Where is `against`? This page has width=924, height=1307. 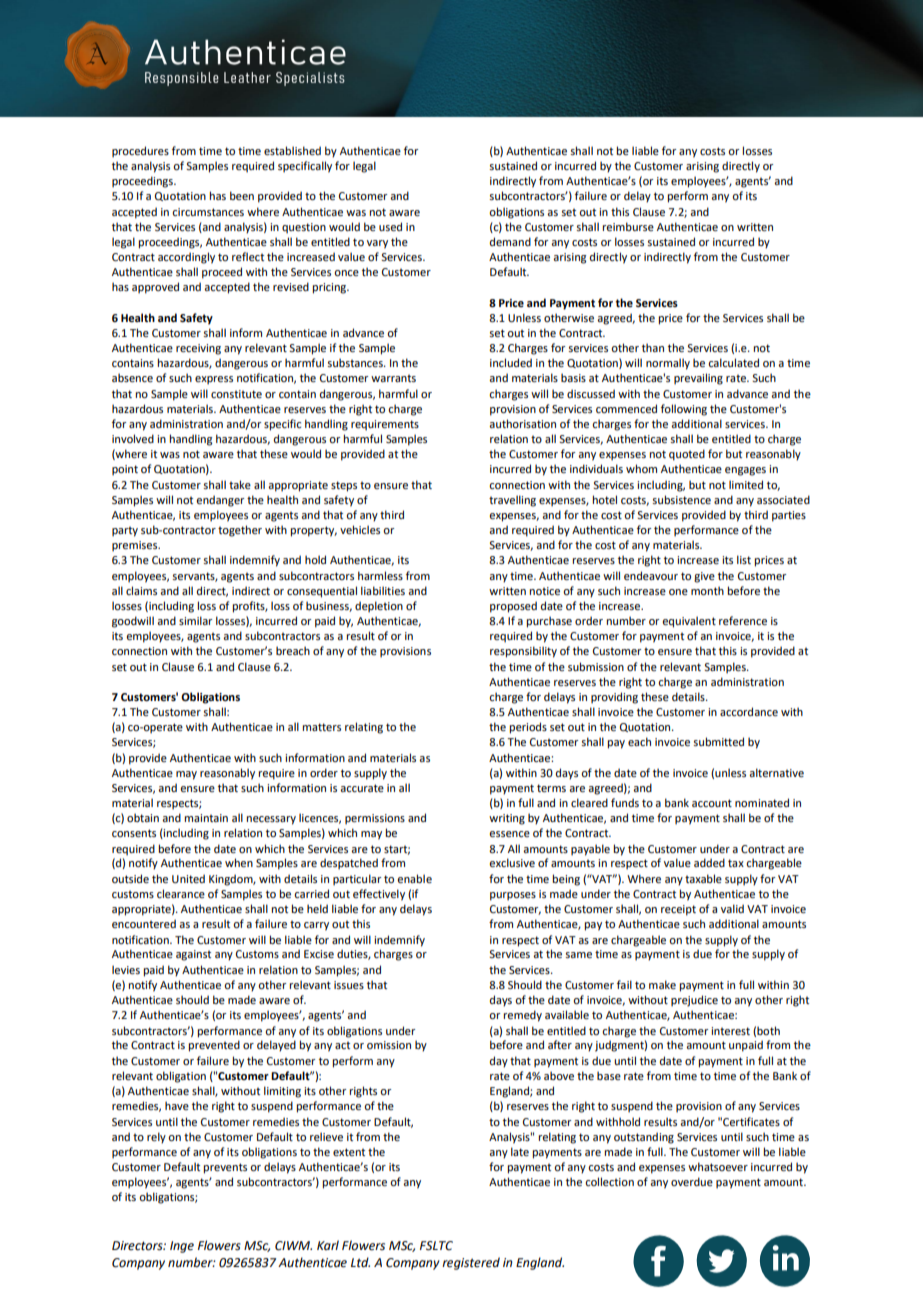
against is located at coordinates (193, 955).
